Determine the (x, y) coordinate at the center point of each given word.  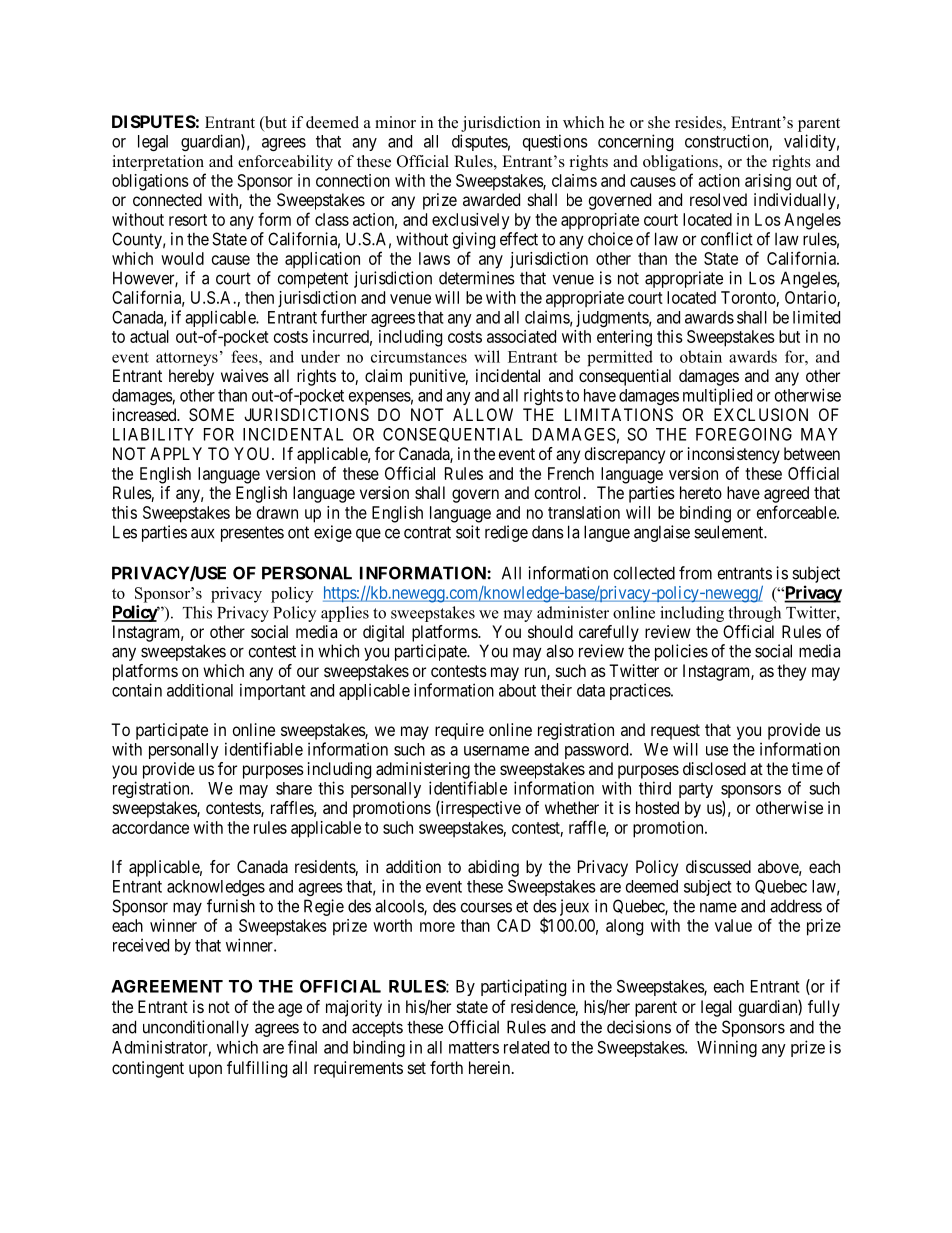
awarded (491, 199)
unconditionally (196, 1028)
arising (768, 182)
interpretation (158, 163)
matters (474, 1048)
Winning (727, 1048)
